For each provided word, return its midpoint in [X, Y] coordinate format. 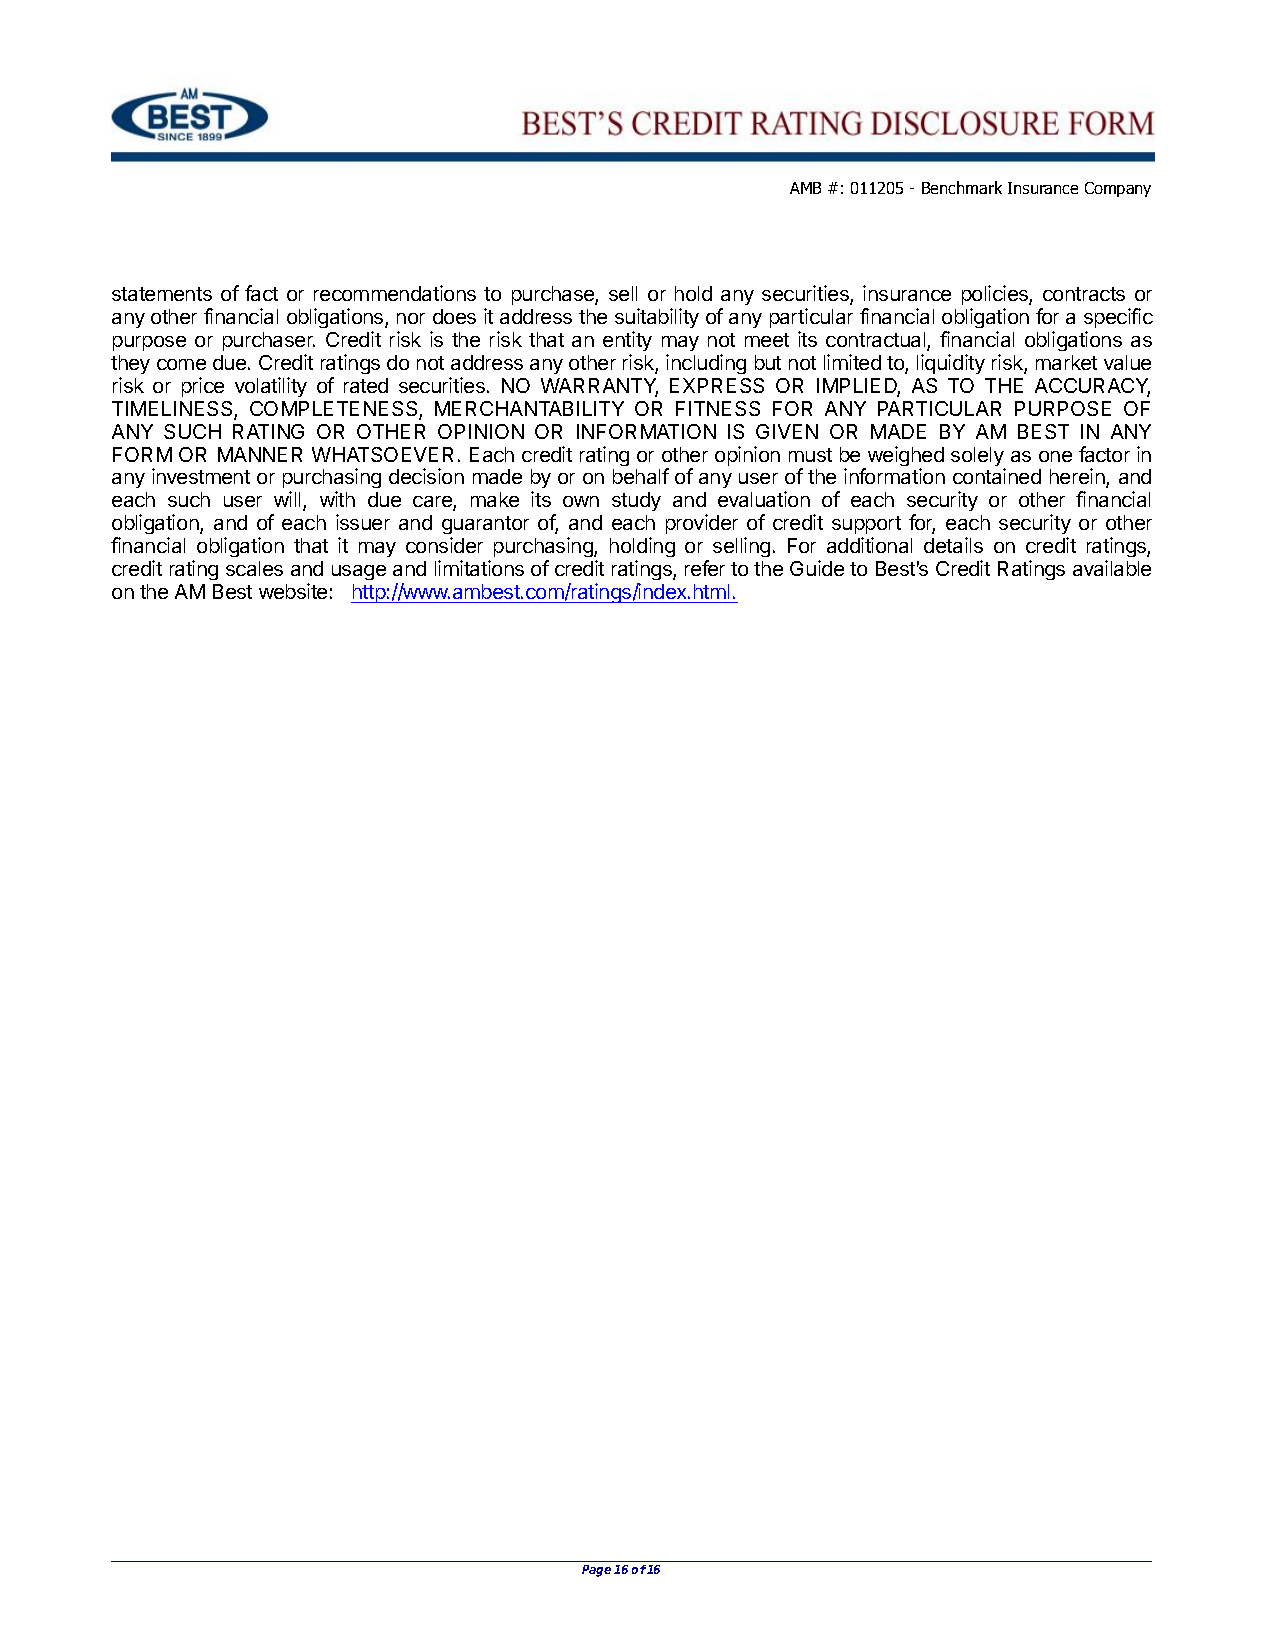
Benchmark [962, 187]
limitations [479, 568]
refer [705, 568]
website [293, 591]
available [1112, 568]
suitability [657, 318]
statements [162, 294]
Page [596, 1571]
